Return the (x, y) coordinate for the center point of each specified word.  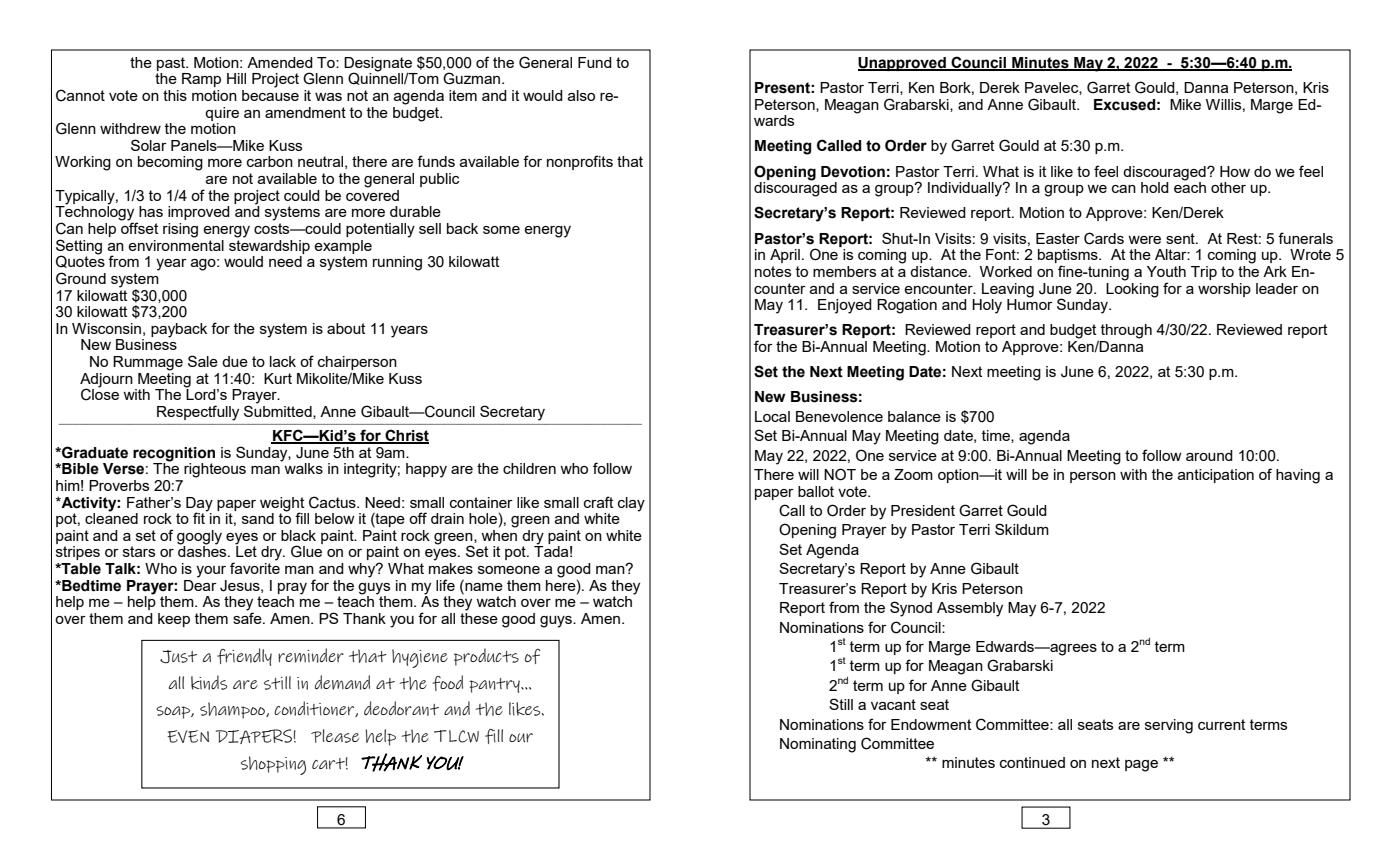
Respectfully (198, 413)
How (1235, 171)
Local (772, 416)
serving (1169, 726)
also (581, 95)
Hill (236, 78)
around (1209, 455)
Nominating (818, 745)
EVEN (188, 736)
